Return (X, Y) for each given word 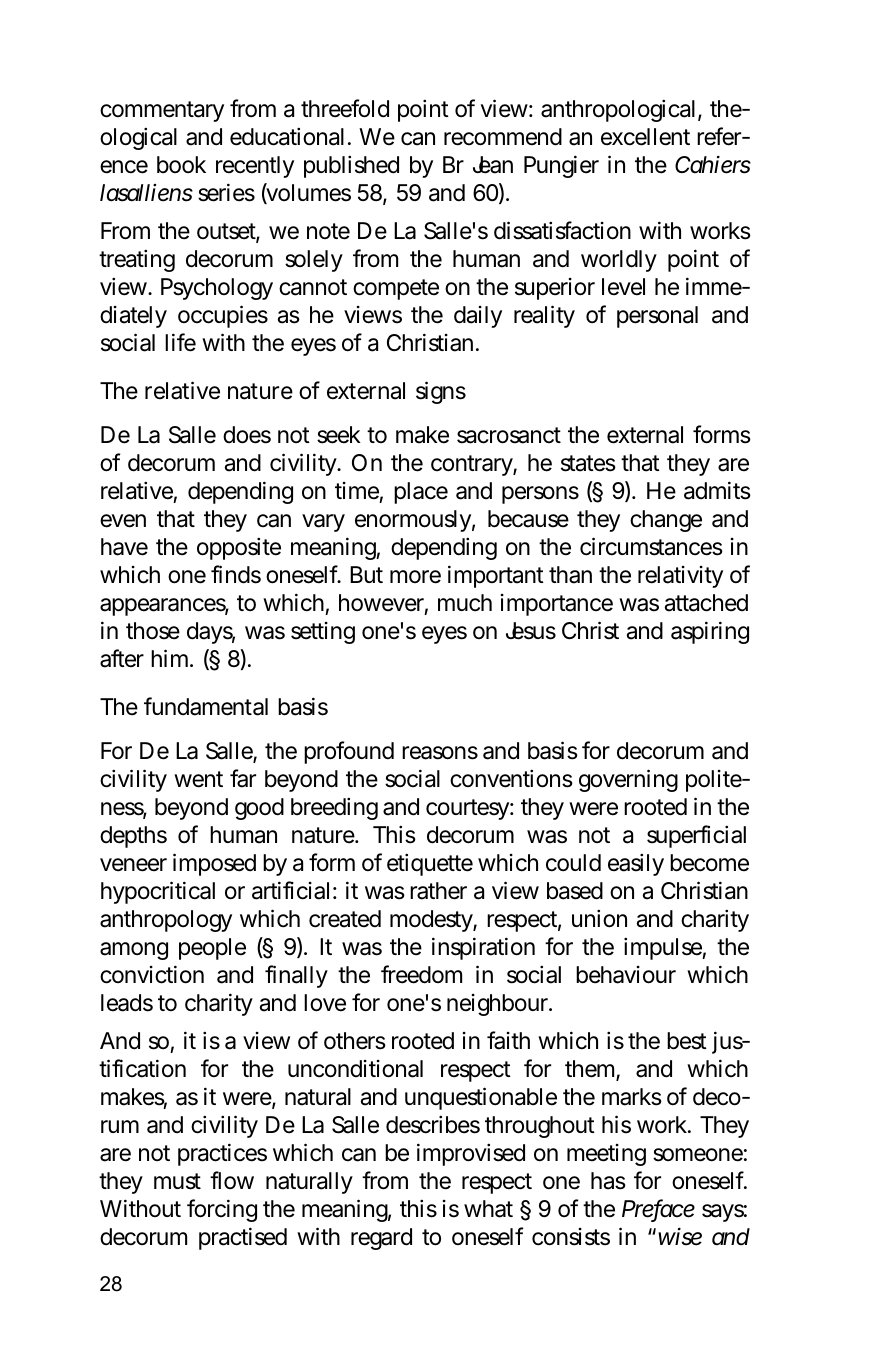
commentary (162, 111)
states (588, 463)
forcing (222, 1210)
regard (381, 1239)
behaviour (626, 975)
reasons (440, 753)
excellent (645, 137)
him (169, 658)
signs (441, 392)
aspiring (710, 632)
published (351, 166)
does (247, 435)
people (212, 949)
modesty (432, 921)
